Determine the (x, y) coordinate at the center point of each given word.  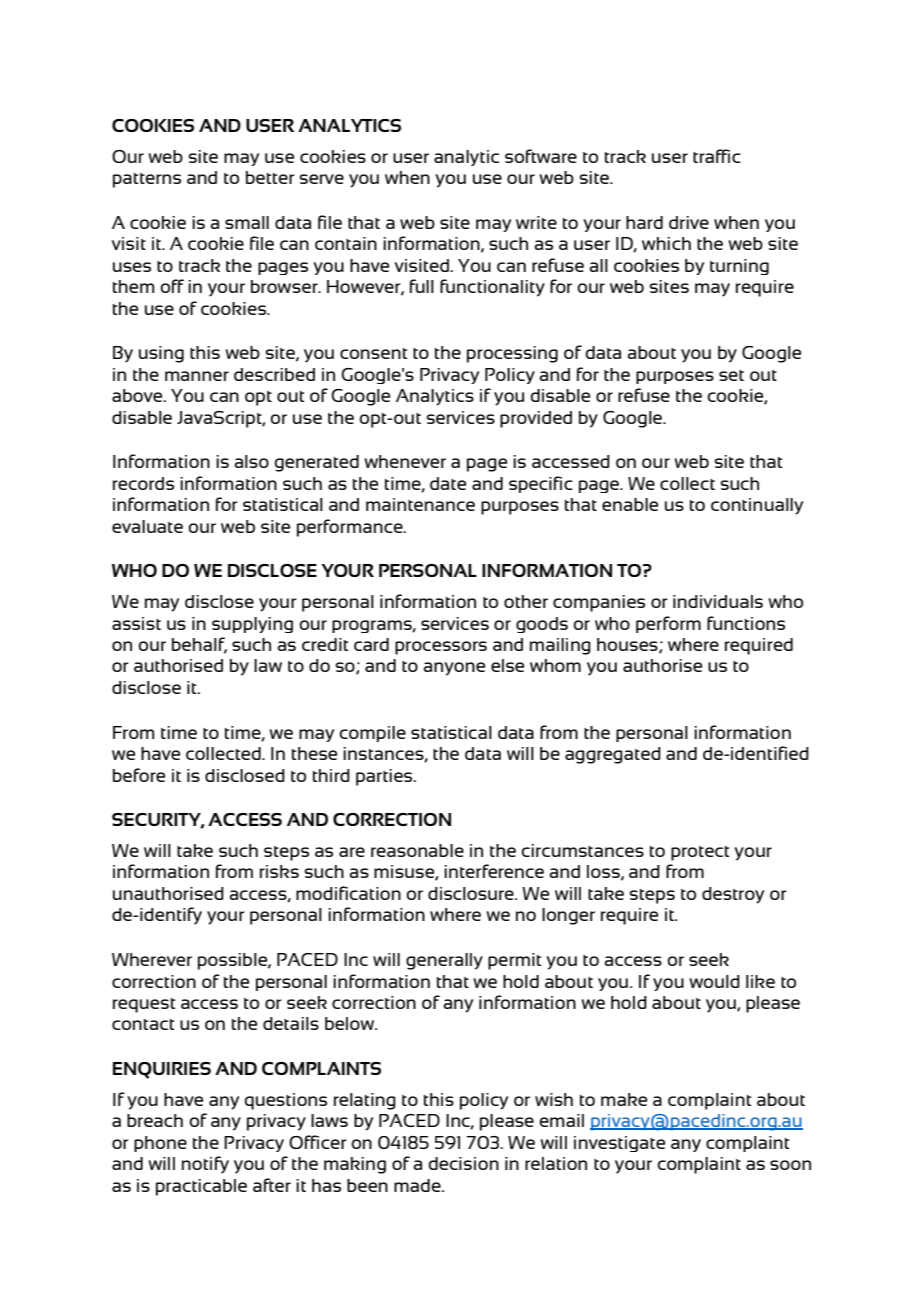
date (448, 483)
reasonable (417, 850)
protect (700, 853)
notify (205, 1165)
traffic (717, 156)
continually (757, 506)
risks (279, 871)
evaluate (147, 526)
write (536, 222)
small (247, 222)
